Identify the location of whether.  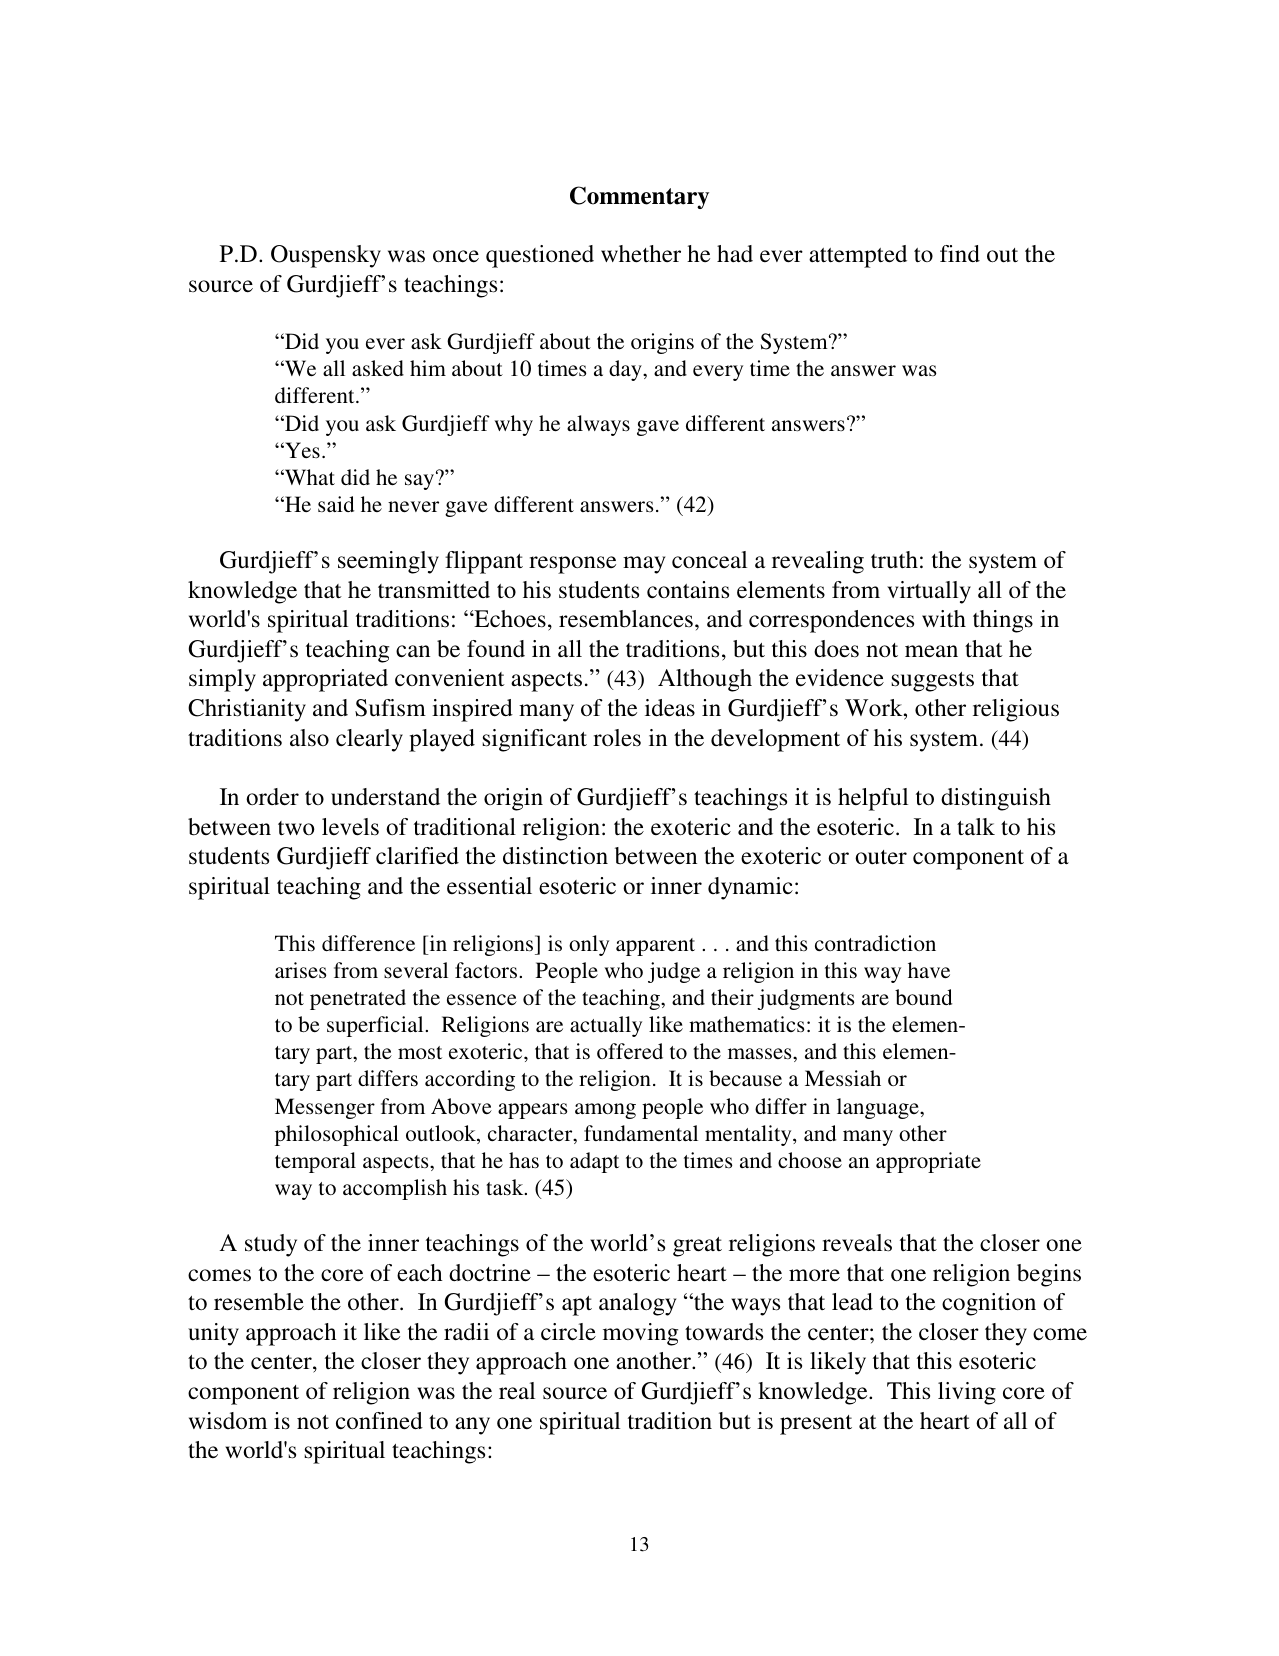
(641, 254).
